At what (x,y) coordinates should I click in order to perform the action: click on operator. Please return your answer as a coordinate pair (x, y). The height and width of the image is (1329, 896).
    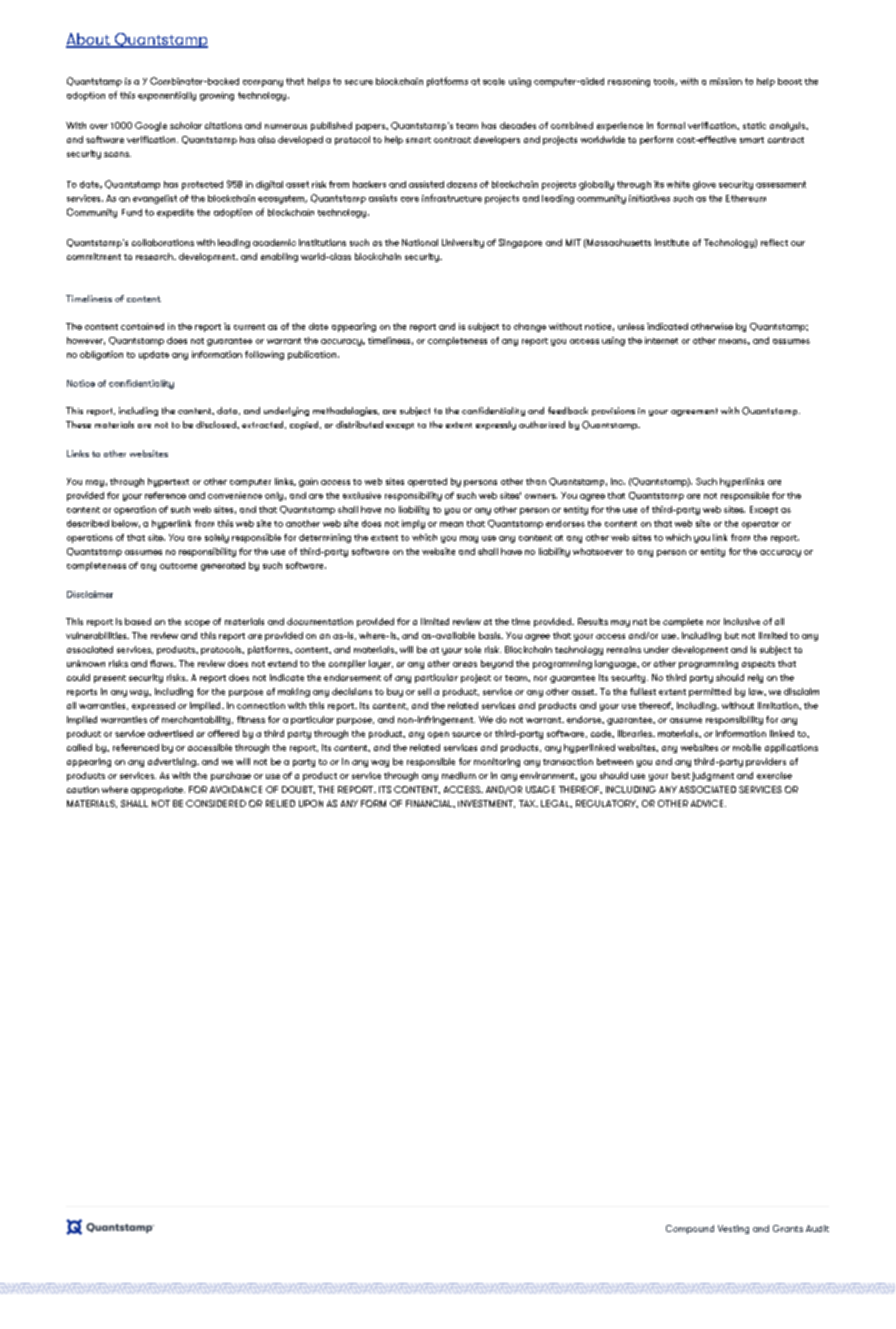
    Looking at the image, I should click on (760, 525).
